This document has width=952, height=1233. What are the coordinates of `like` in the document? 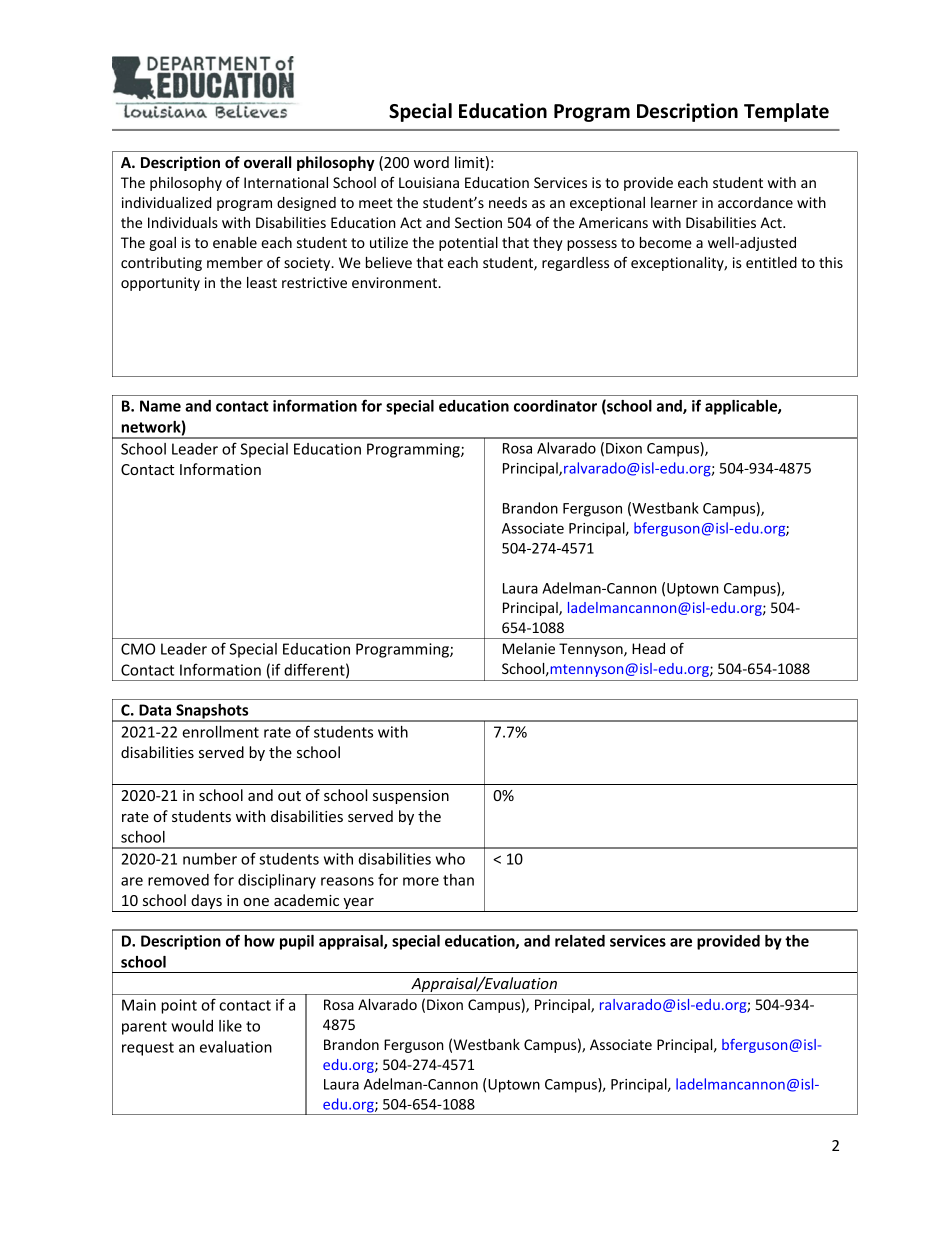 It's located at (230, 1026).
